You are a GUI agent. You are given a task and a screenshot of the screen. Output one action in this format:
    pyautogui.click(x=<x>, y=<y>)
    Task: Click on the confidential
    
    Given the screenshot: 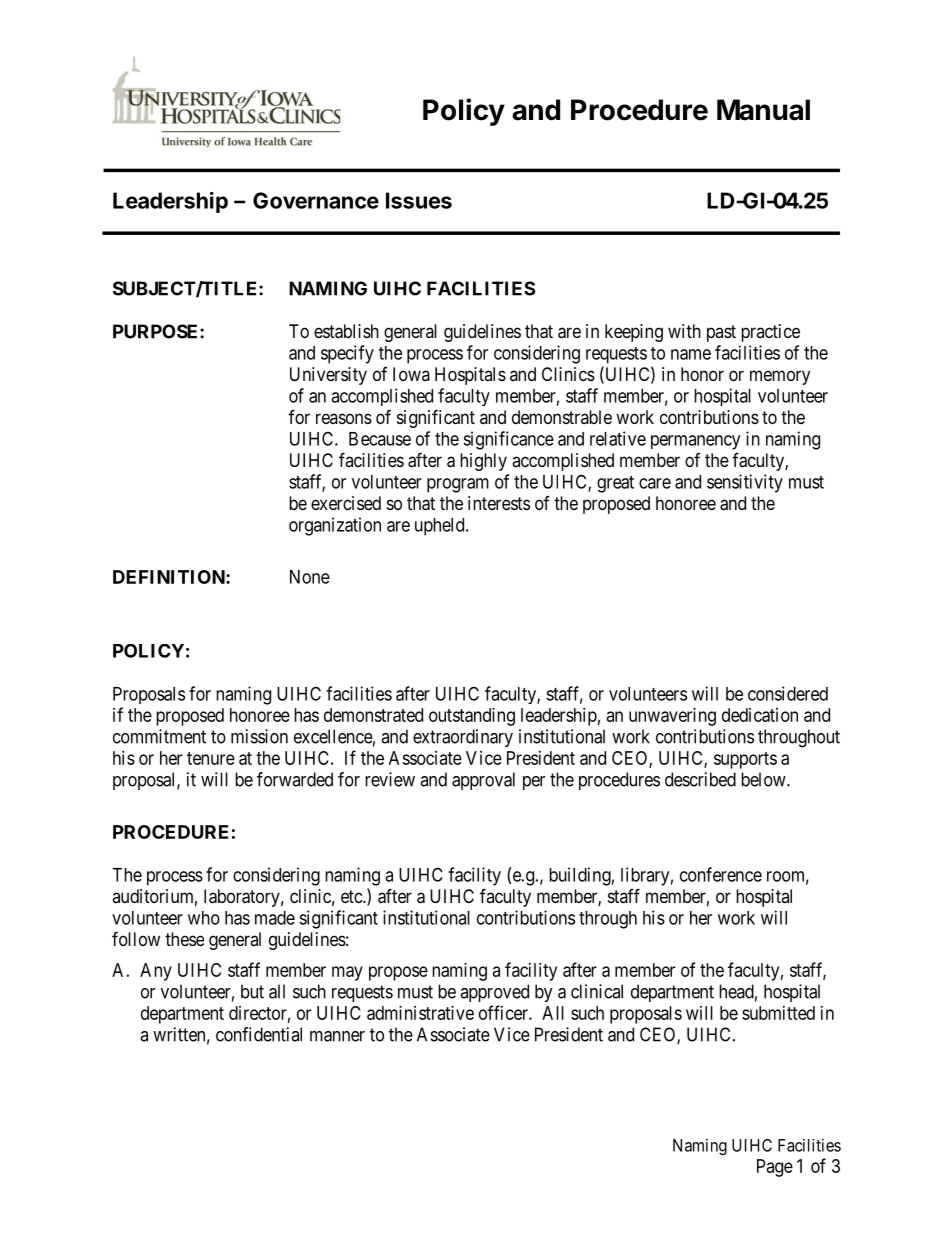 What is the action you would take?
    pyautogui.click(x=259, y=1034)
